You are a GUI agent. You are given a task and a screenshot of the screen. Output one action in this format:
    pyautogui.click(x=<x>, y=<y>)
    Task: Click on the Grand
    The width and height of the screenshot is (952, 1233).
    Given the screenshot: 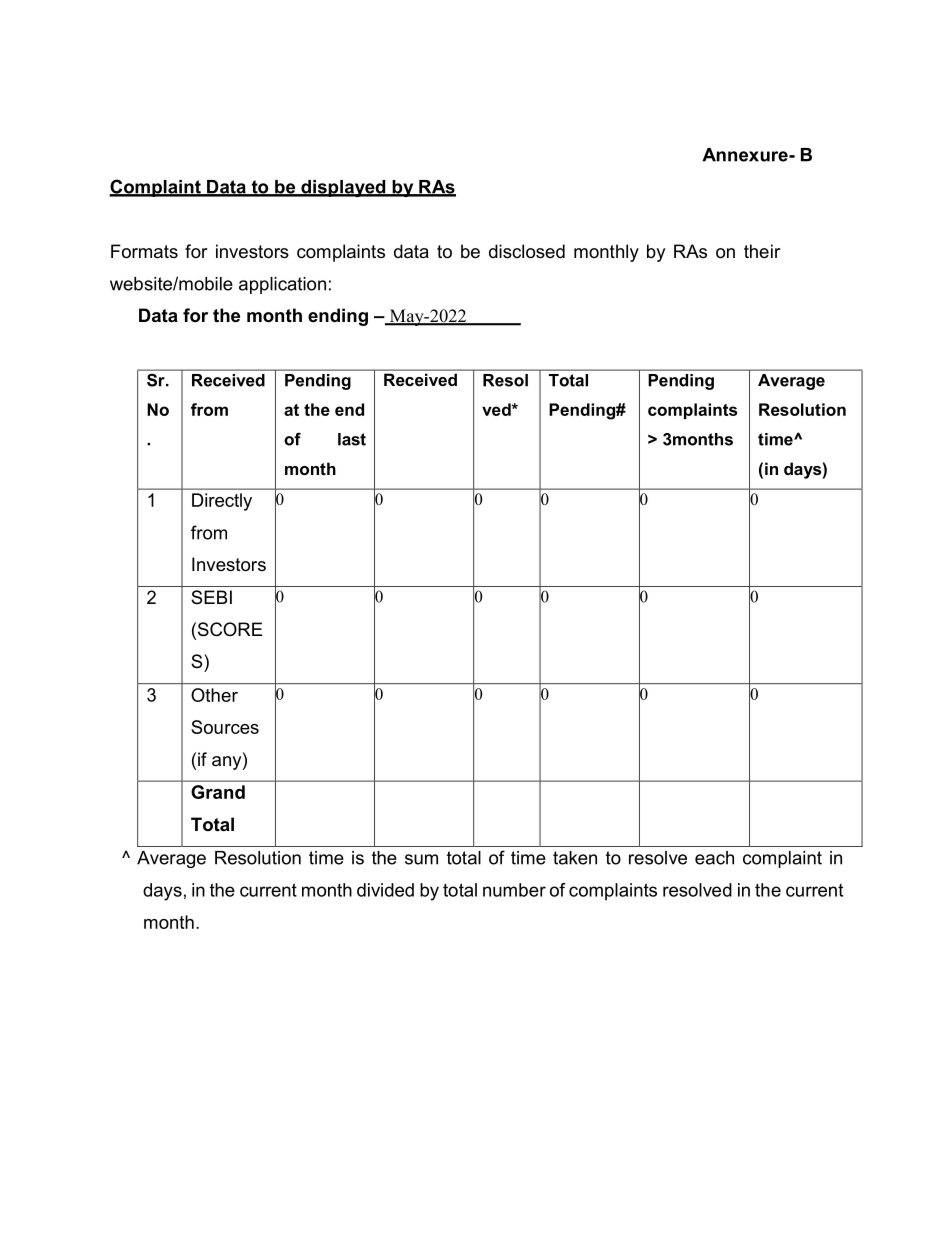 What is the action you would take?
    pyautogui.click(x=218, y=792)
